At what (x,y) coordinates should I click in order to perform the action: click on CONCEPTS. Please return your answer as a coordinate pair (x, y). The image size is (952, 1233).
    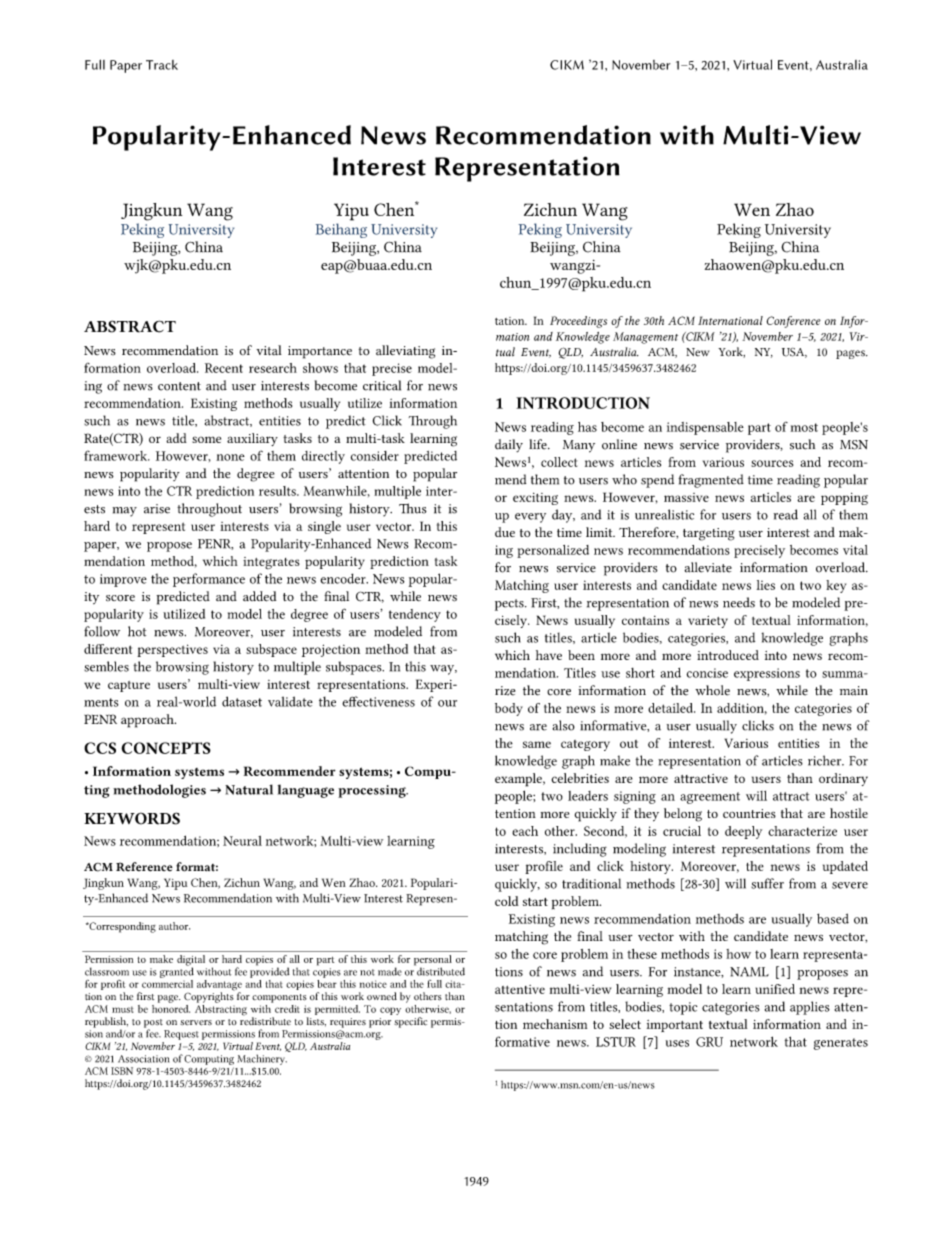
    Looking at the image, I should click on (166, 748).
